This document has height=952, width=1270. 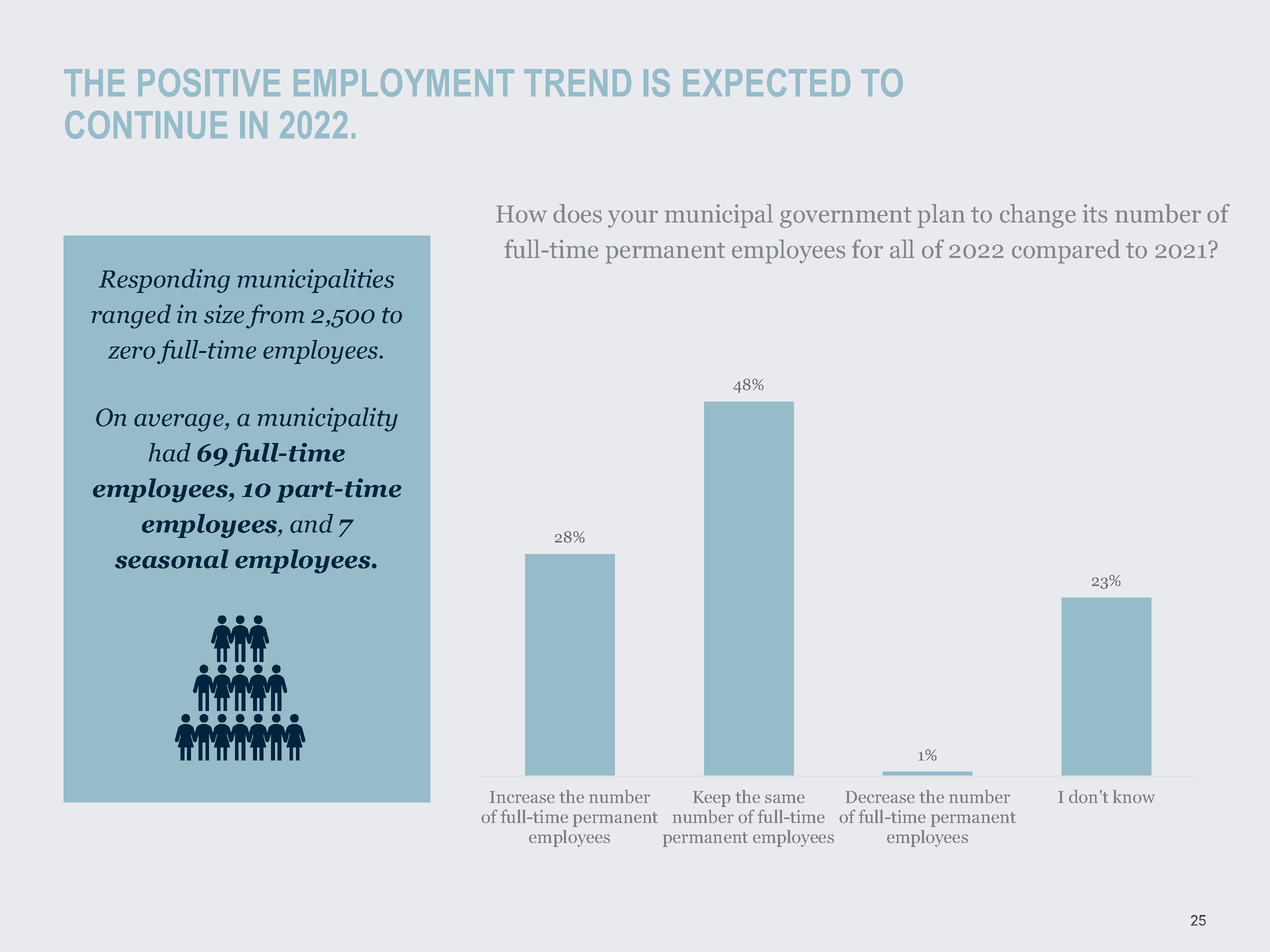 What do you see at coordinates (1134, 796) in the document?
I see `know` at bounding box center [1134, 796].
